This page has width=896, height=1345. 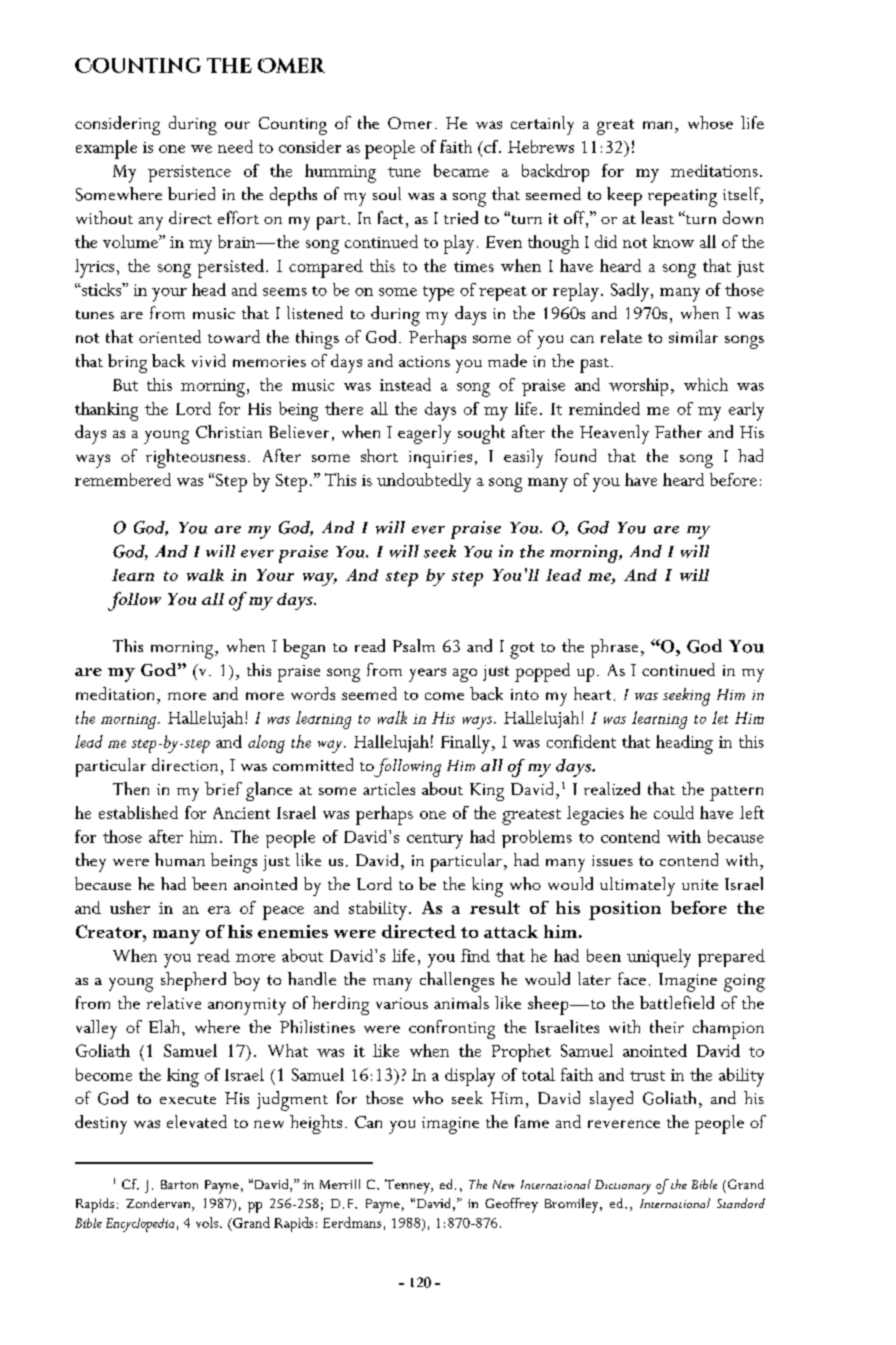 I want to click on eagerly, so click(x=424, y=434).
